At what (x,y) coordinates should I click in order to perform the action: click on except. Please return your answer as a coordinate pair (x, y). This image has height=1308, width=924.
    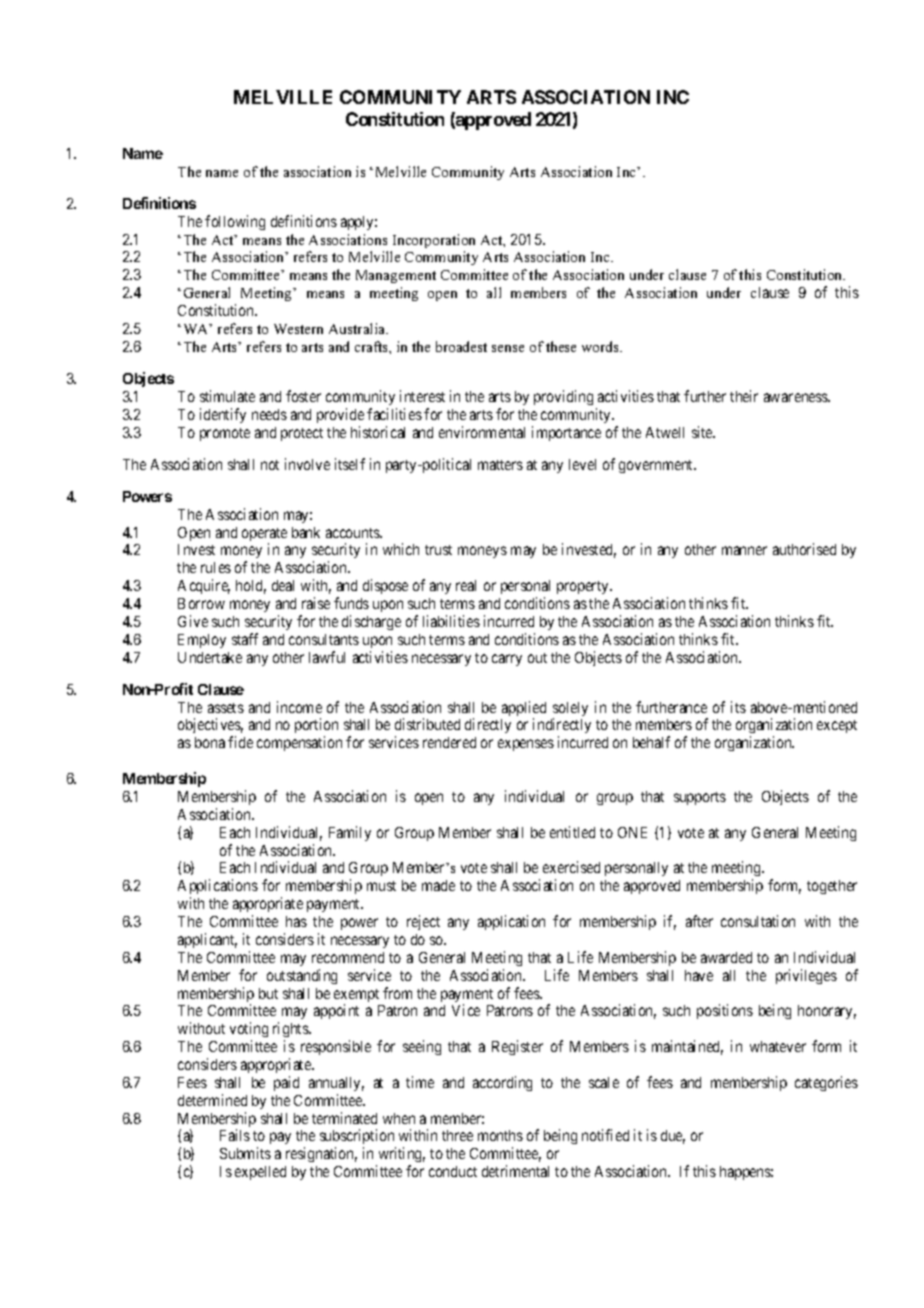
    Looking at the image, I should click on (837, 726).
